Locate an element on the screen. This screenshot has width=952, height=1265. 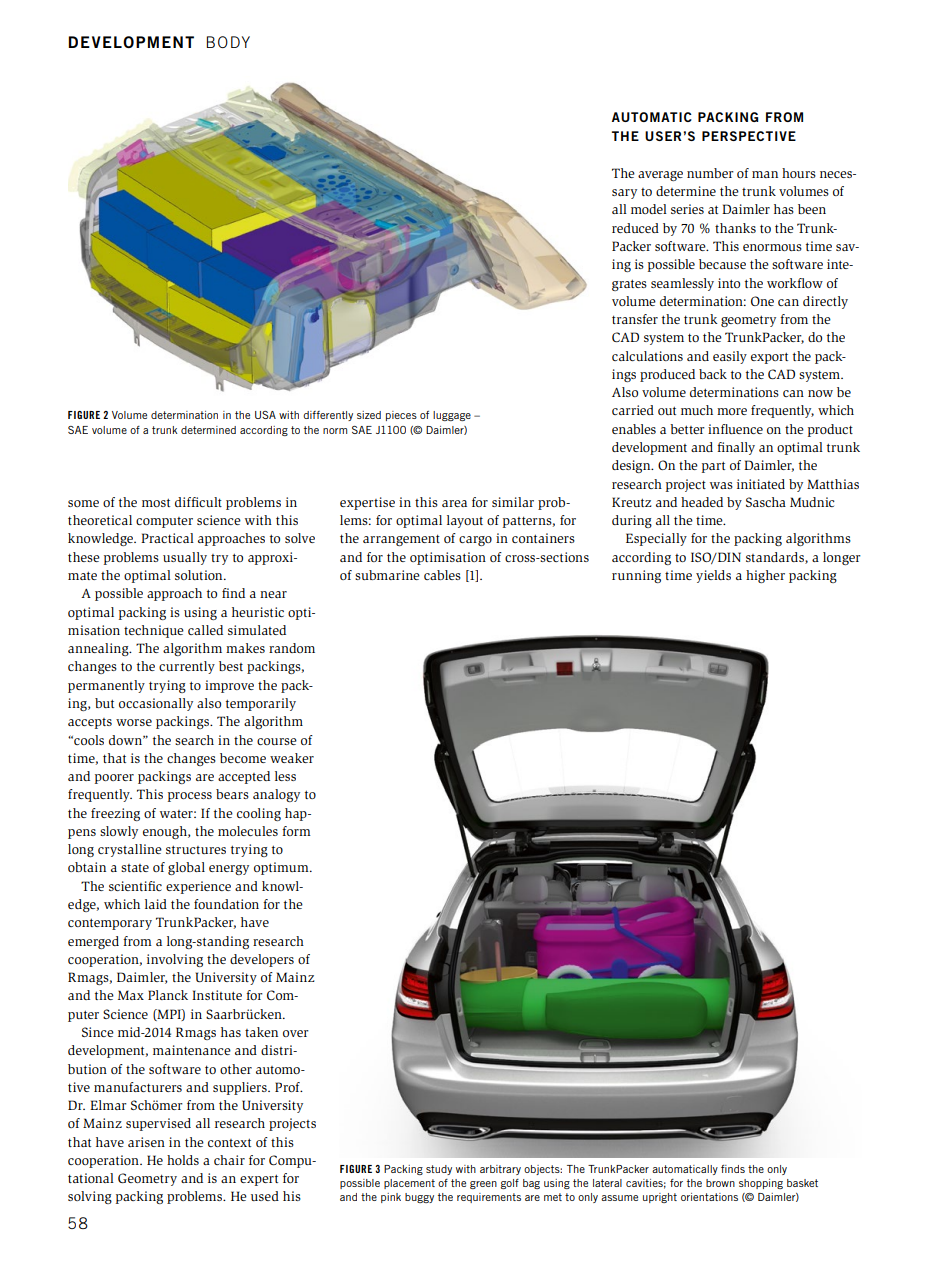
brown is located at coordinates (720, 1183).
